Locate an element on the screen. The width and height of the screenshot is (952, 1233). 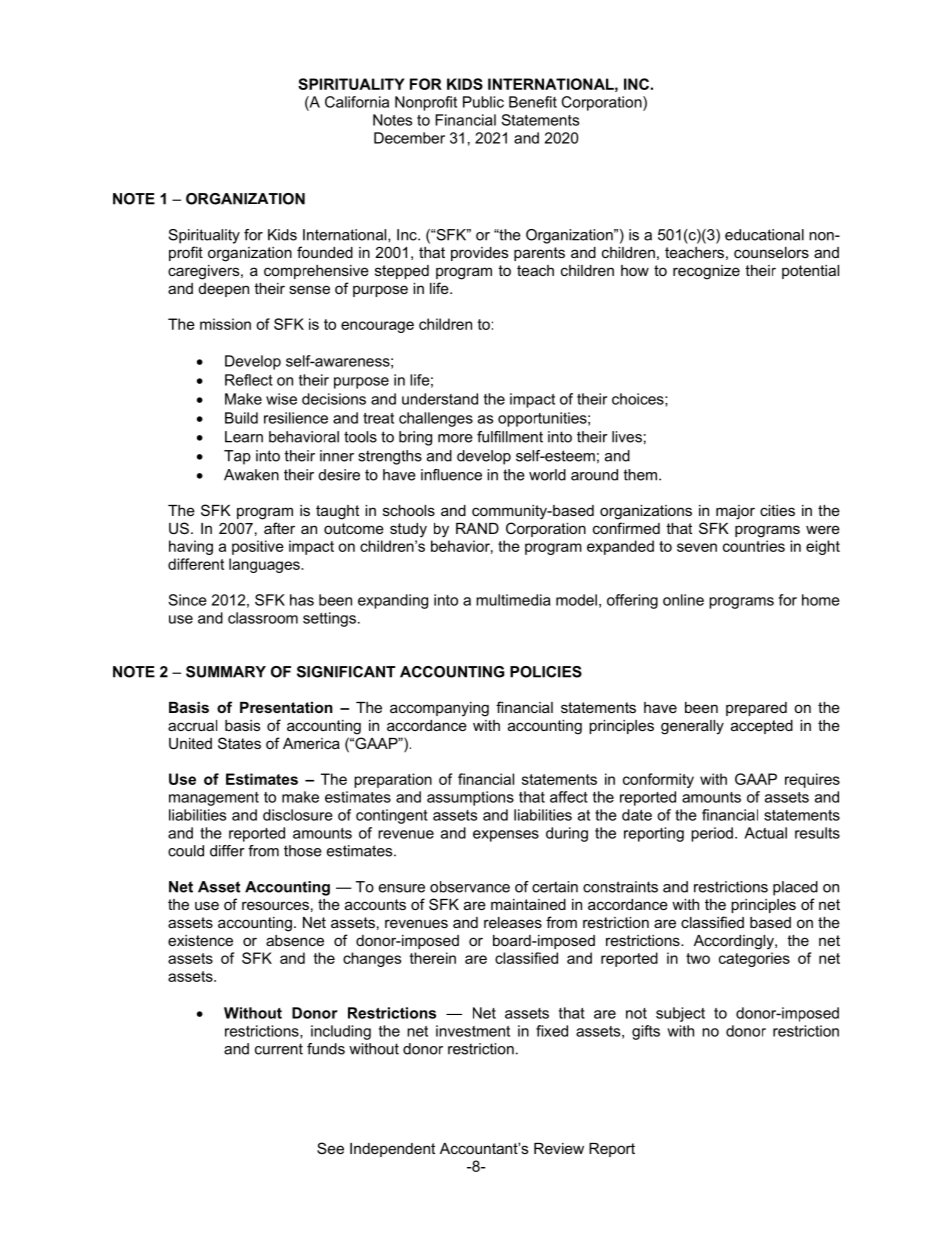
fulfillment is located at coordinates (510, 437).
